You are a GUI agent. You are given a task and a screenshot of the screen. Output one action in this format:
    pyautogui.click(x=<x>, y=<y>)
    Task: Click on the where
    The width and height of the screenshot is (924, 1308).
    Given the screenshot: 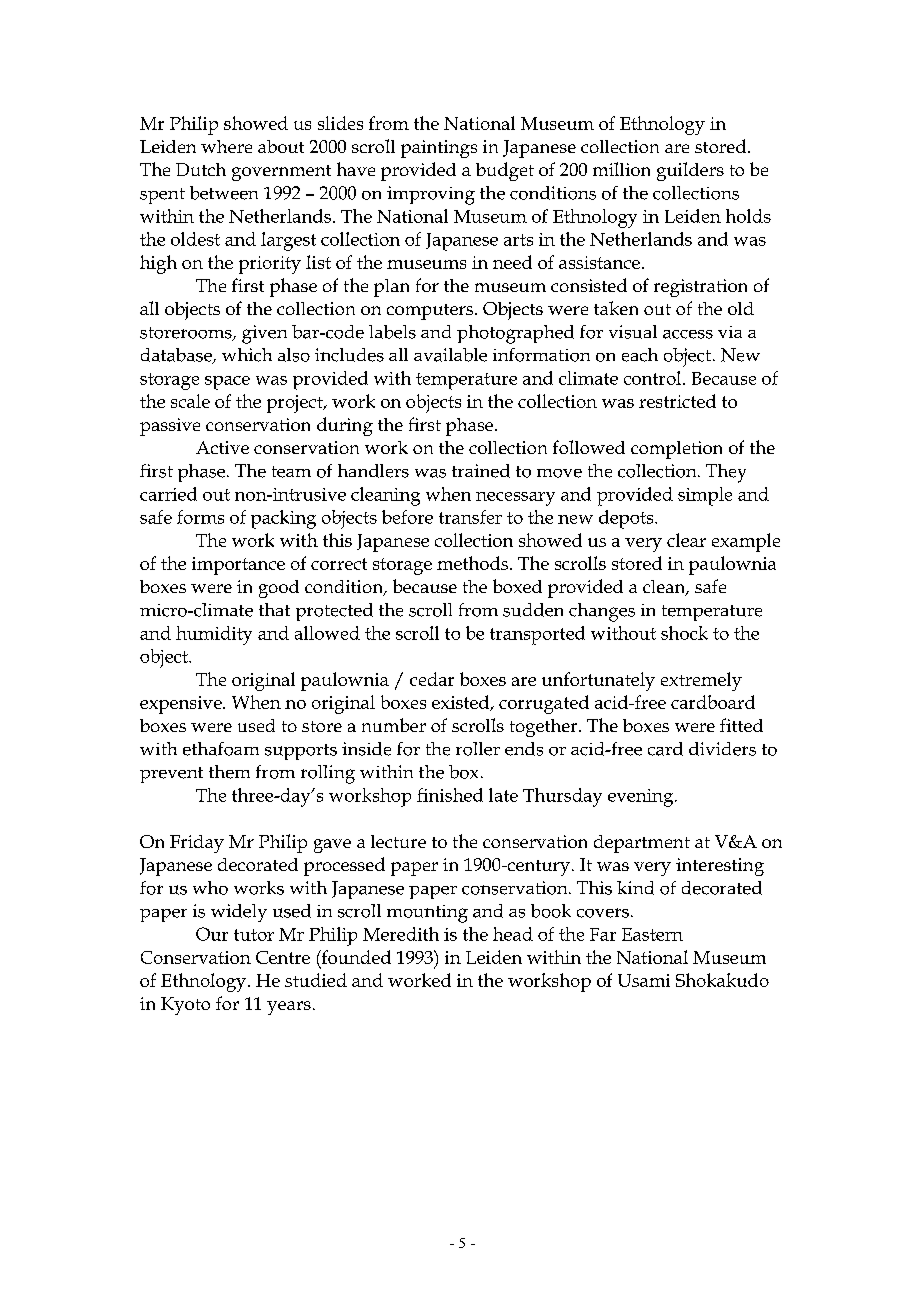 What is the action you would take?
    pyautogui.click(x=226, y=146)
